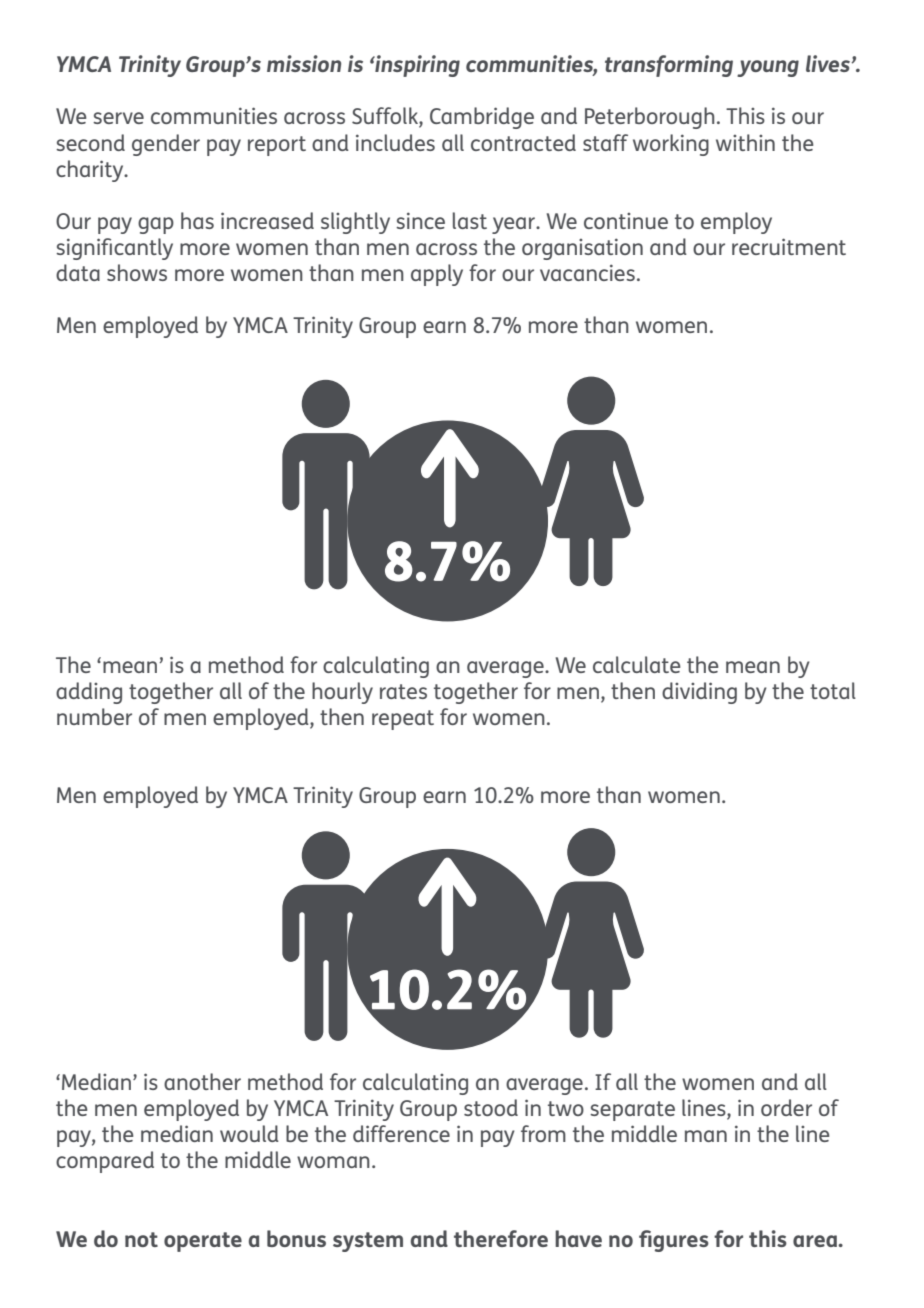  I want to click on number, so click(94, 716).
